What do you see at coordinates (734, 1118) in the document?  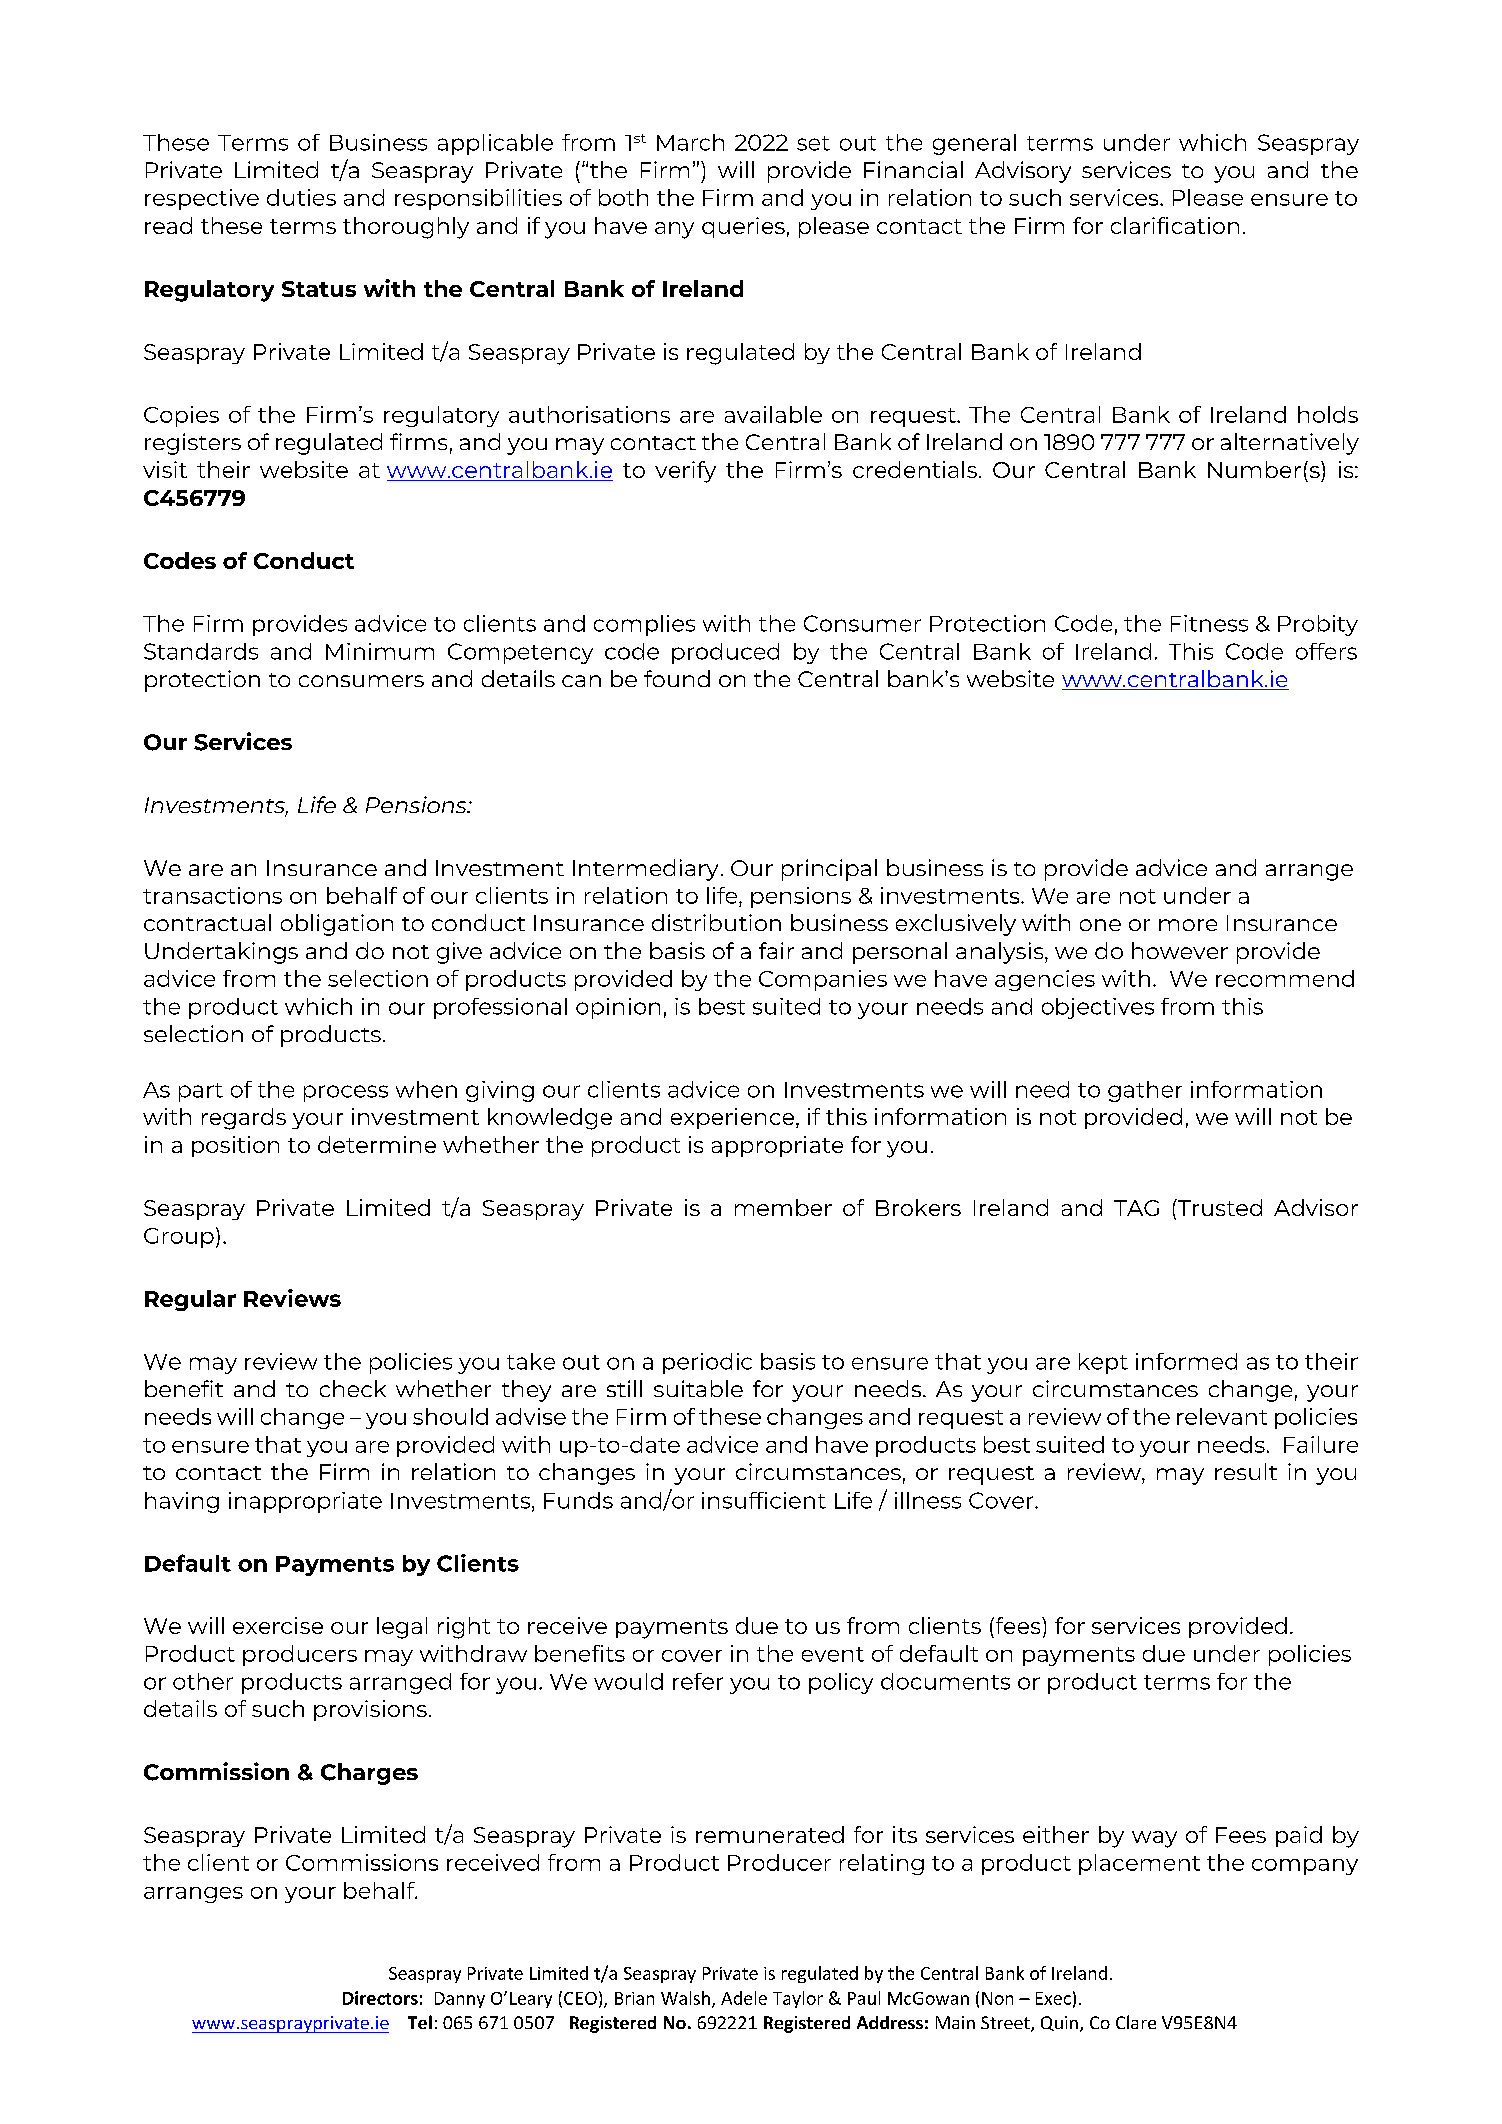 I see `experience` at bounding box center [734, 1118].
